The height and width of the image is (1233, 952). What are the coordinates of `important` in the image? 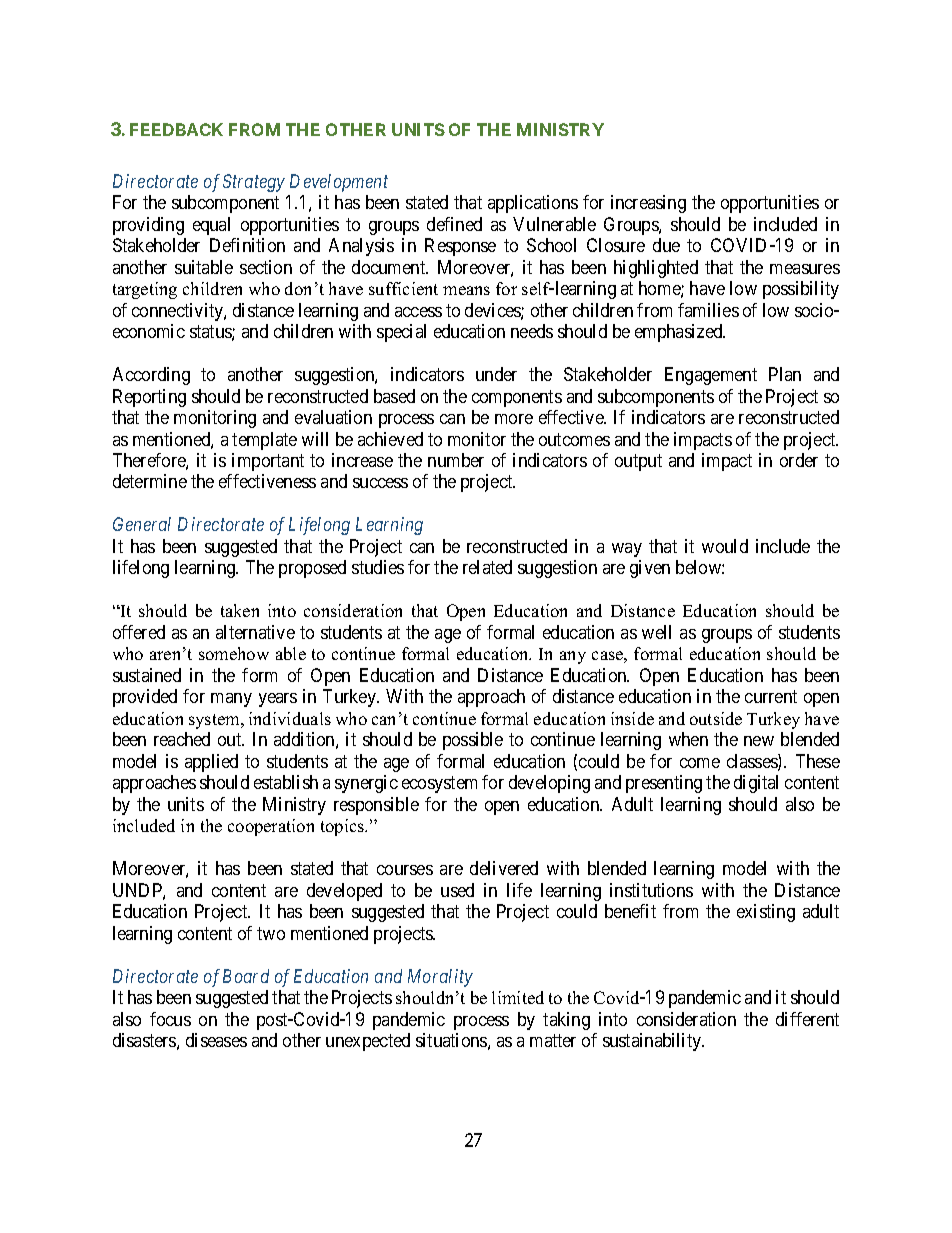 It's located at (268, 462).
